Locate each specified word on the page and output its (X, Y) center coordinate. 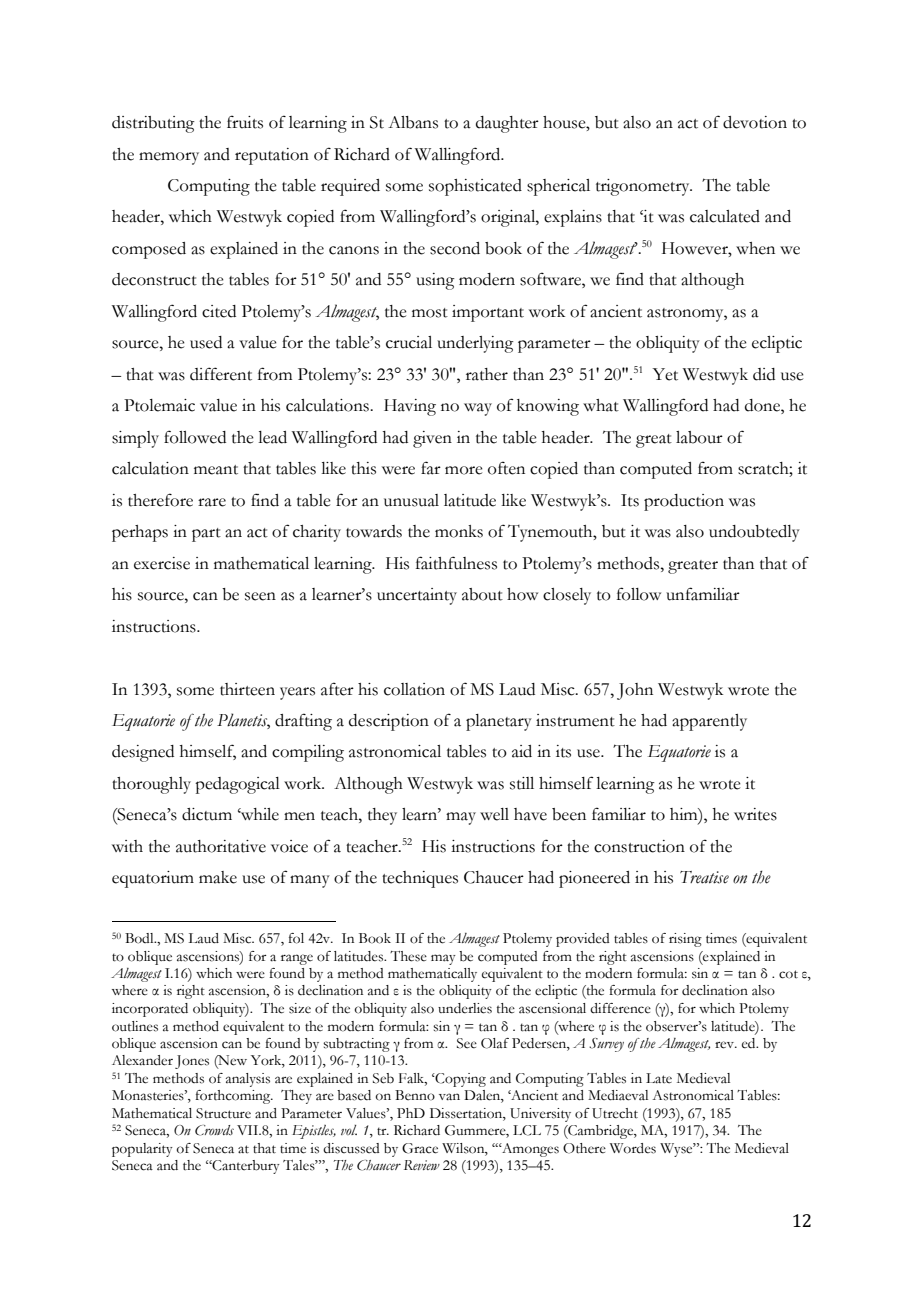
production (684, 502)
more (464, 470)
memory (169, 158)
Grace (420, 1148)
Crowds (214, 1130)
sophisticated (475, 187)
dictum (207, 814)
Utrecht (615, 1113)
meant (216, 470)
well (494, 814)
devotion (755, 122)
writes (755, 814)
